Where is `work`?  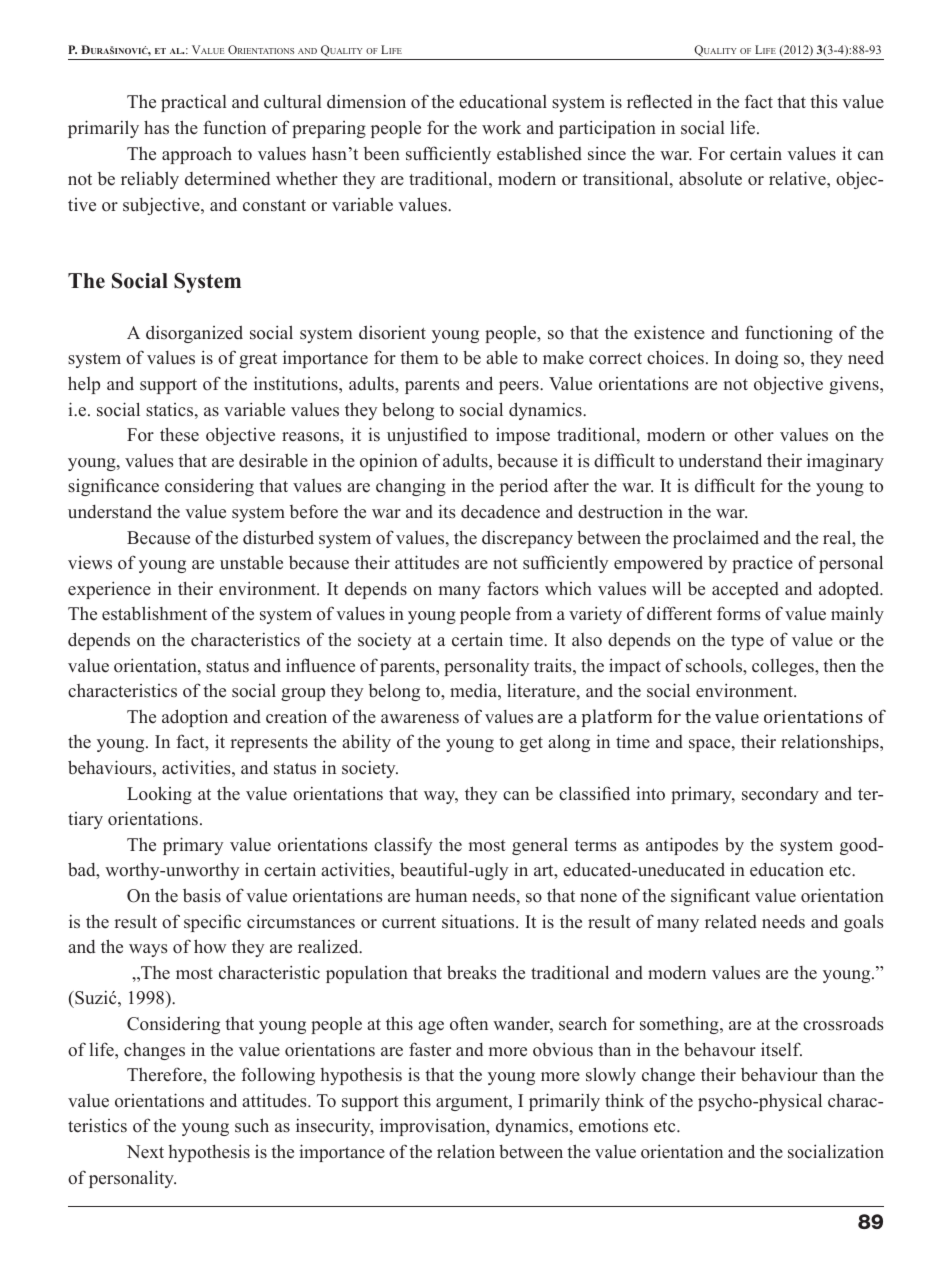 work is located at coordinates (501, 127).
